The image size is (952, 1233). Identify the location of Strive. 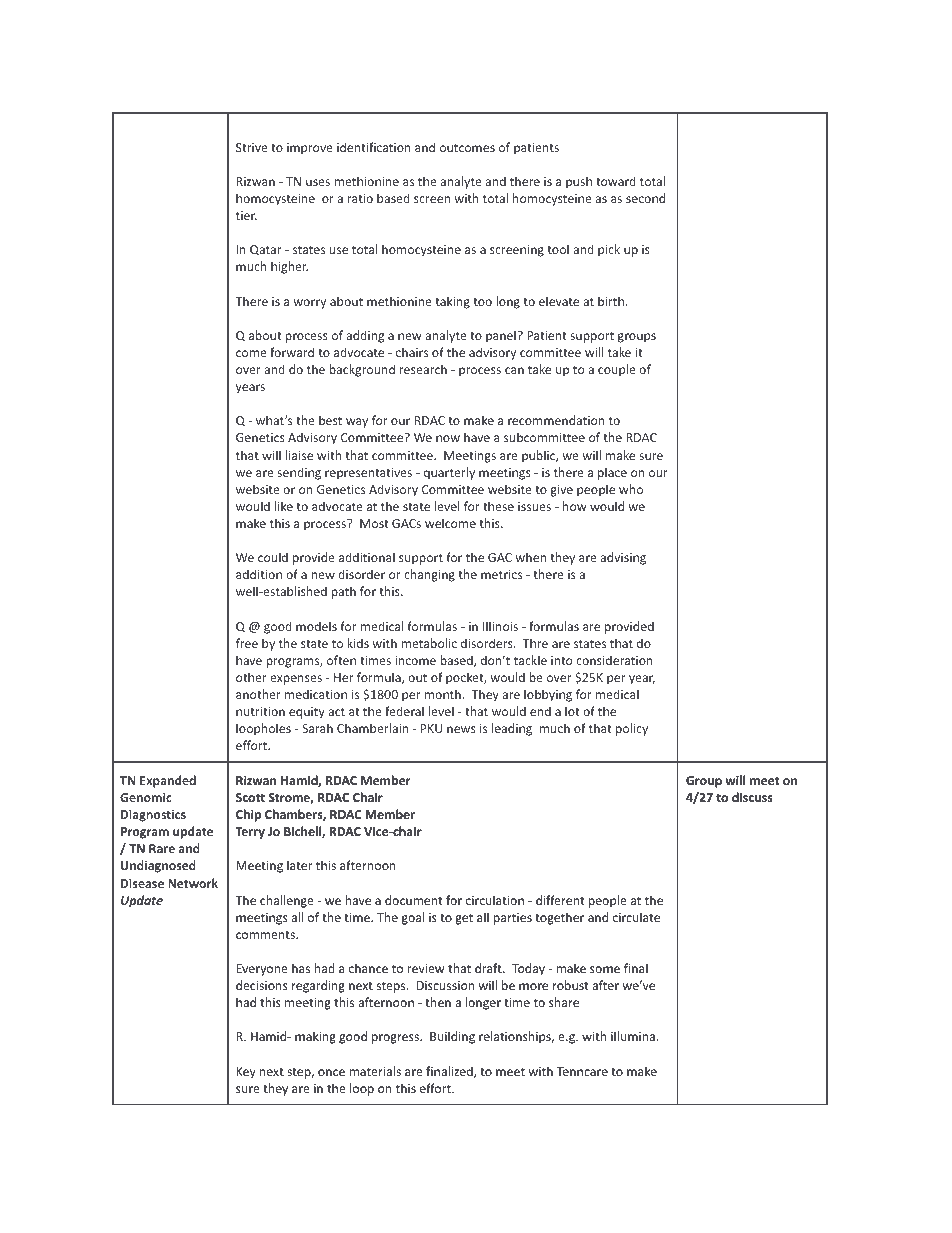
(252, 147).
